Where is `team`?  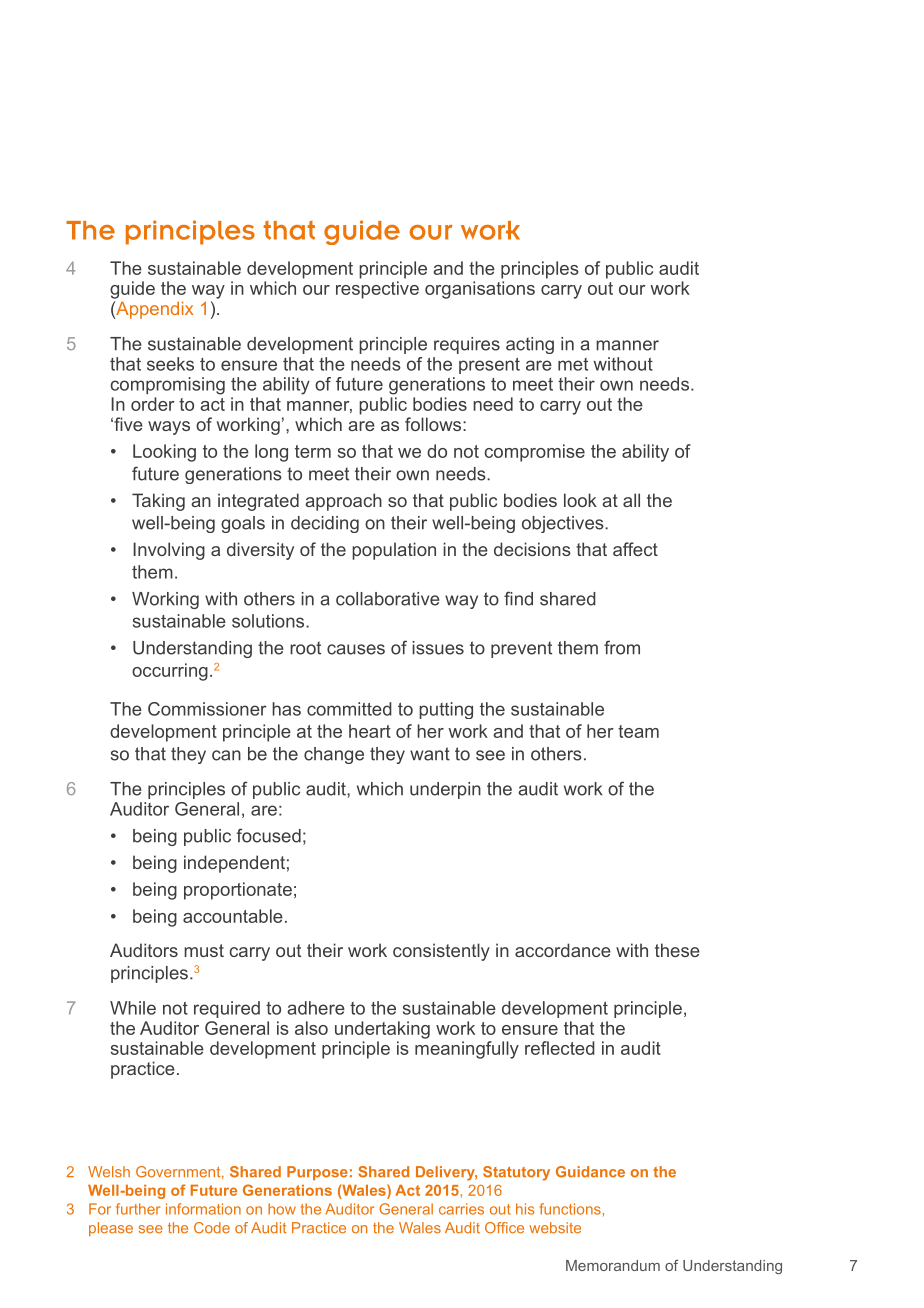
team is located at coordinates (638, 731).
